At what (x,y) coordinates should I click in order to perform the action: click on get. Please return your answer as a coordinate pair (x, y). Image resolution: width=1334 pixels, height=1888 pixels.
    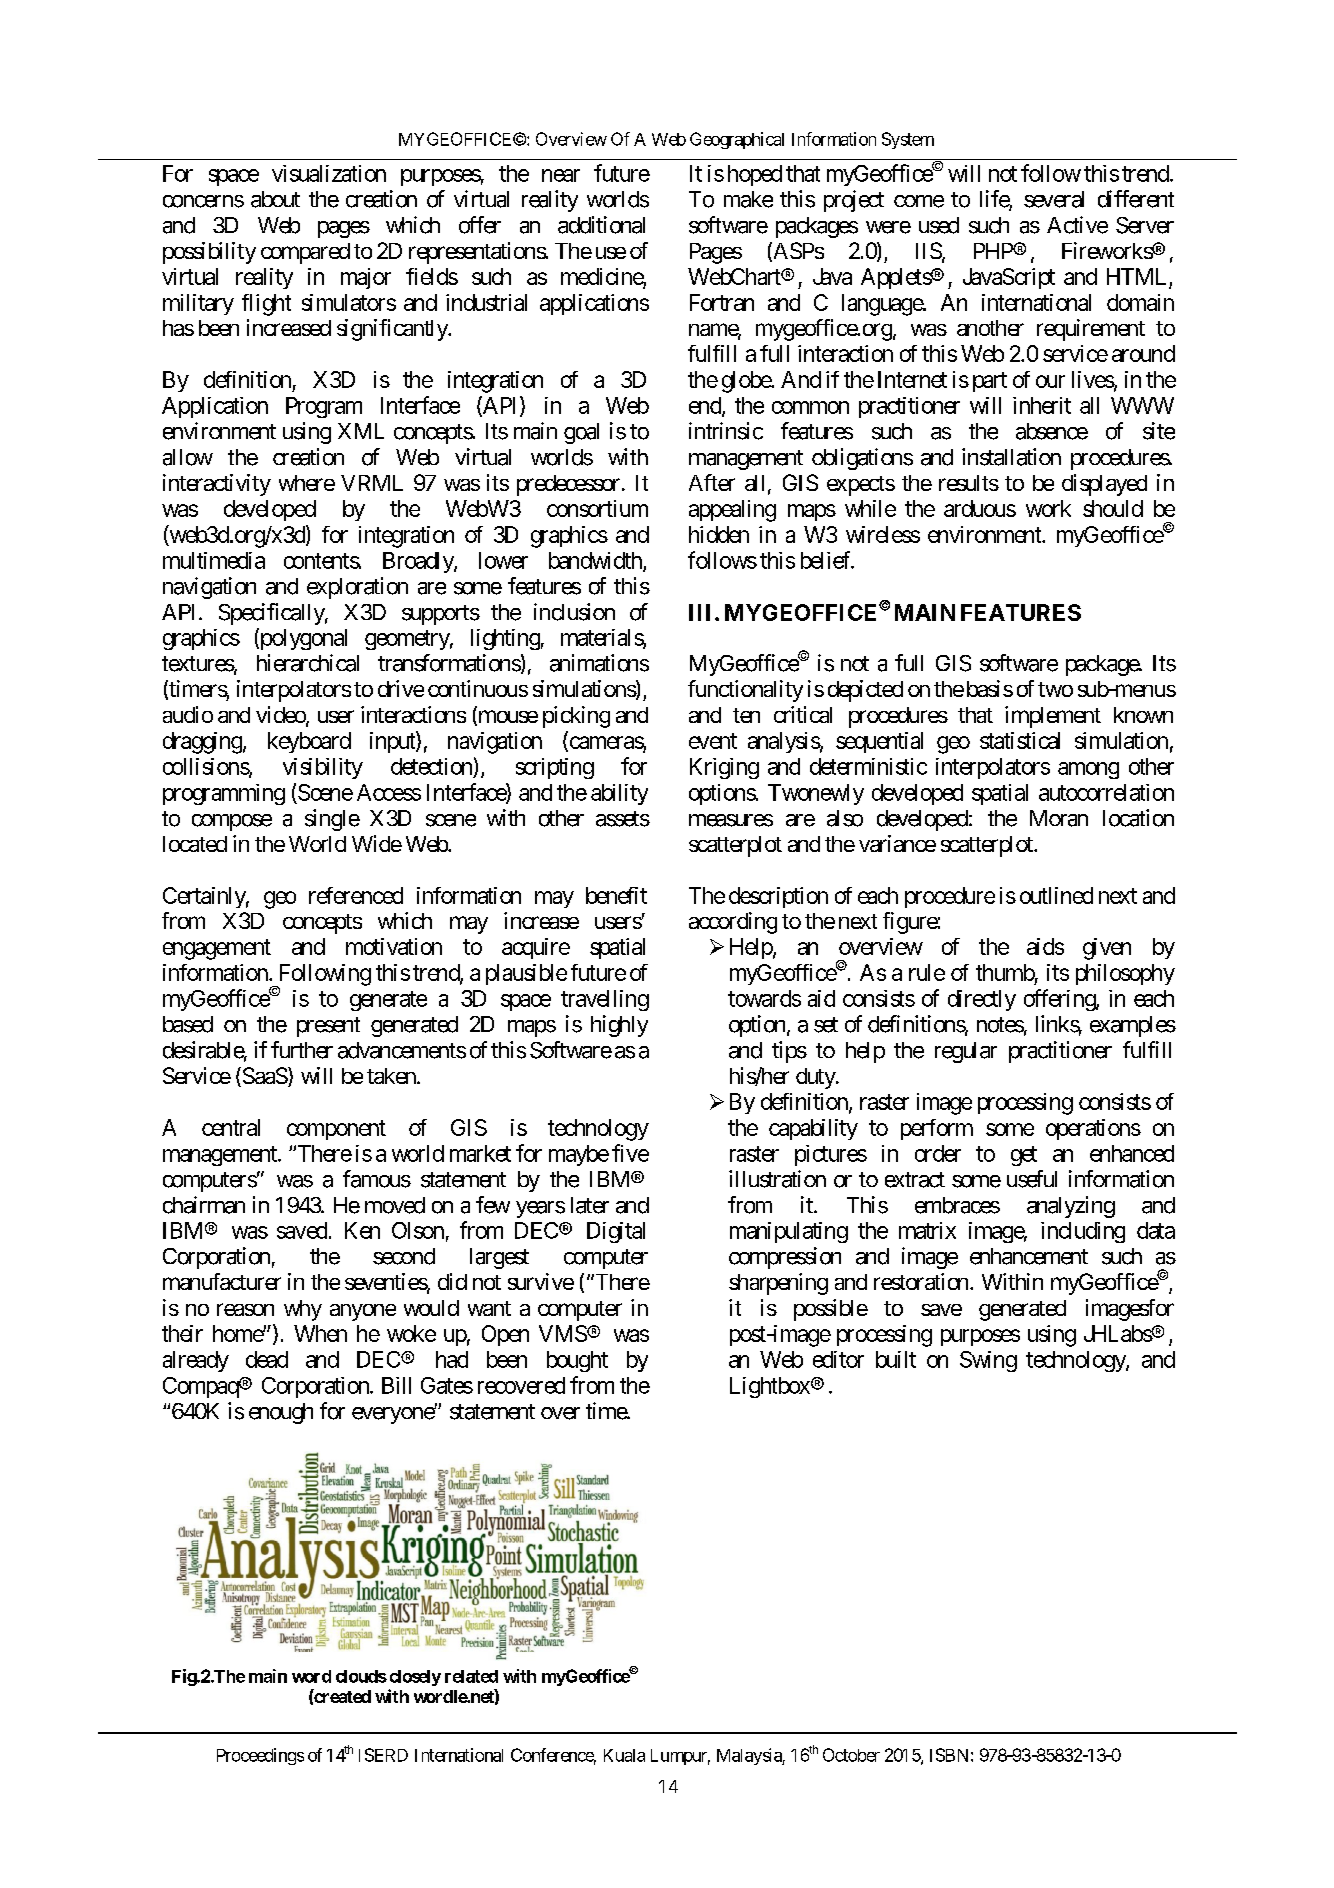
    Looking at the image, I should click on (1024, 1156).
